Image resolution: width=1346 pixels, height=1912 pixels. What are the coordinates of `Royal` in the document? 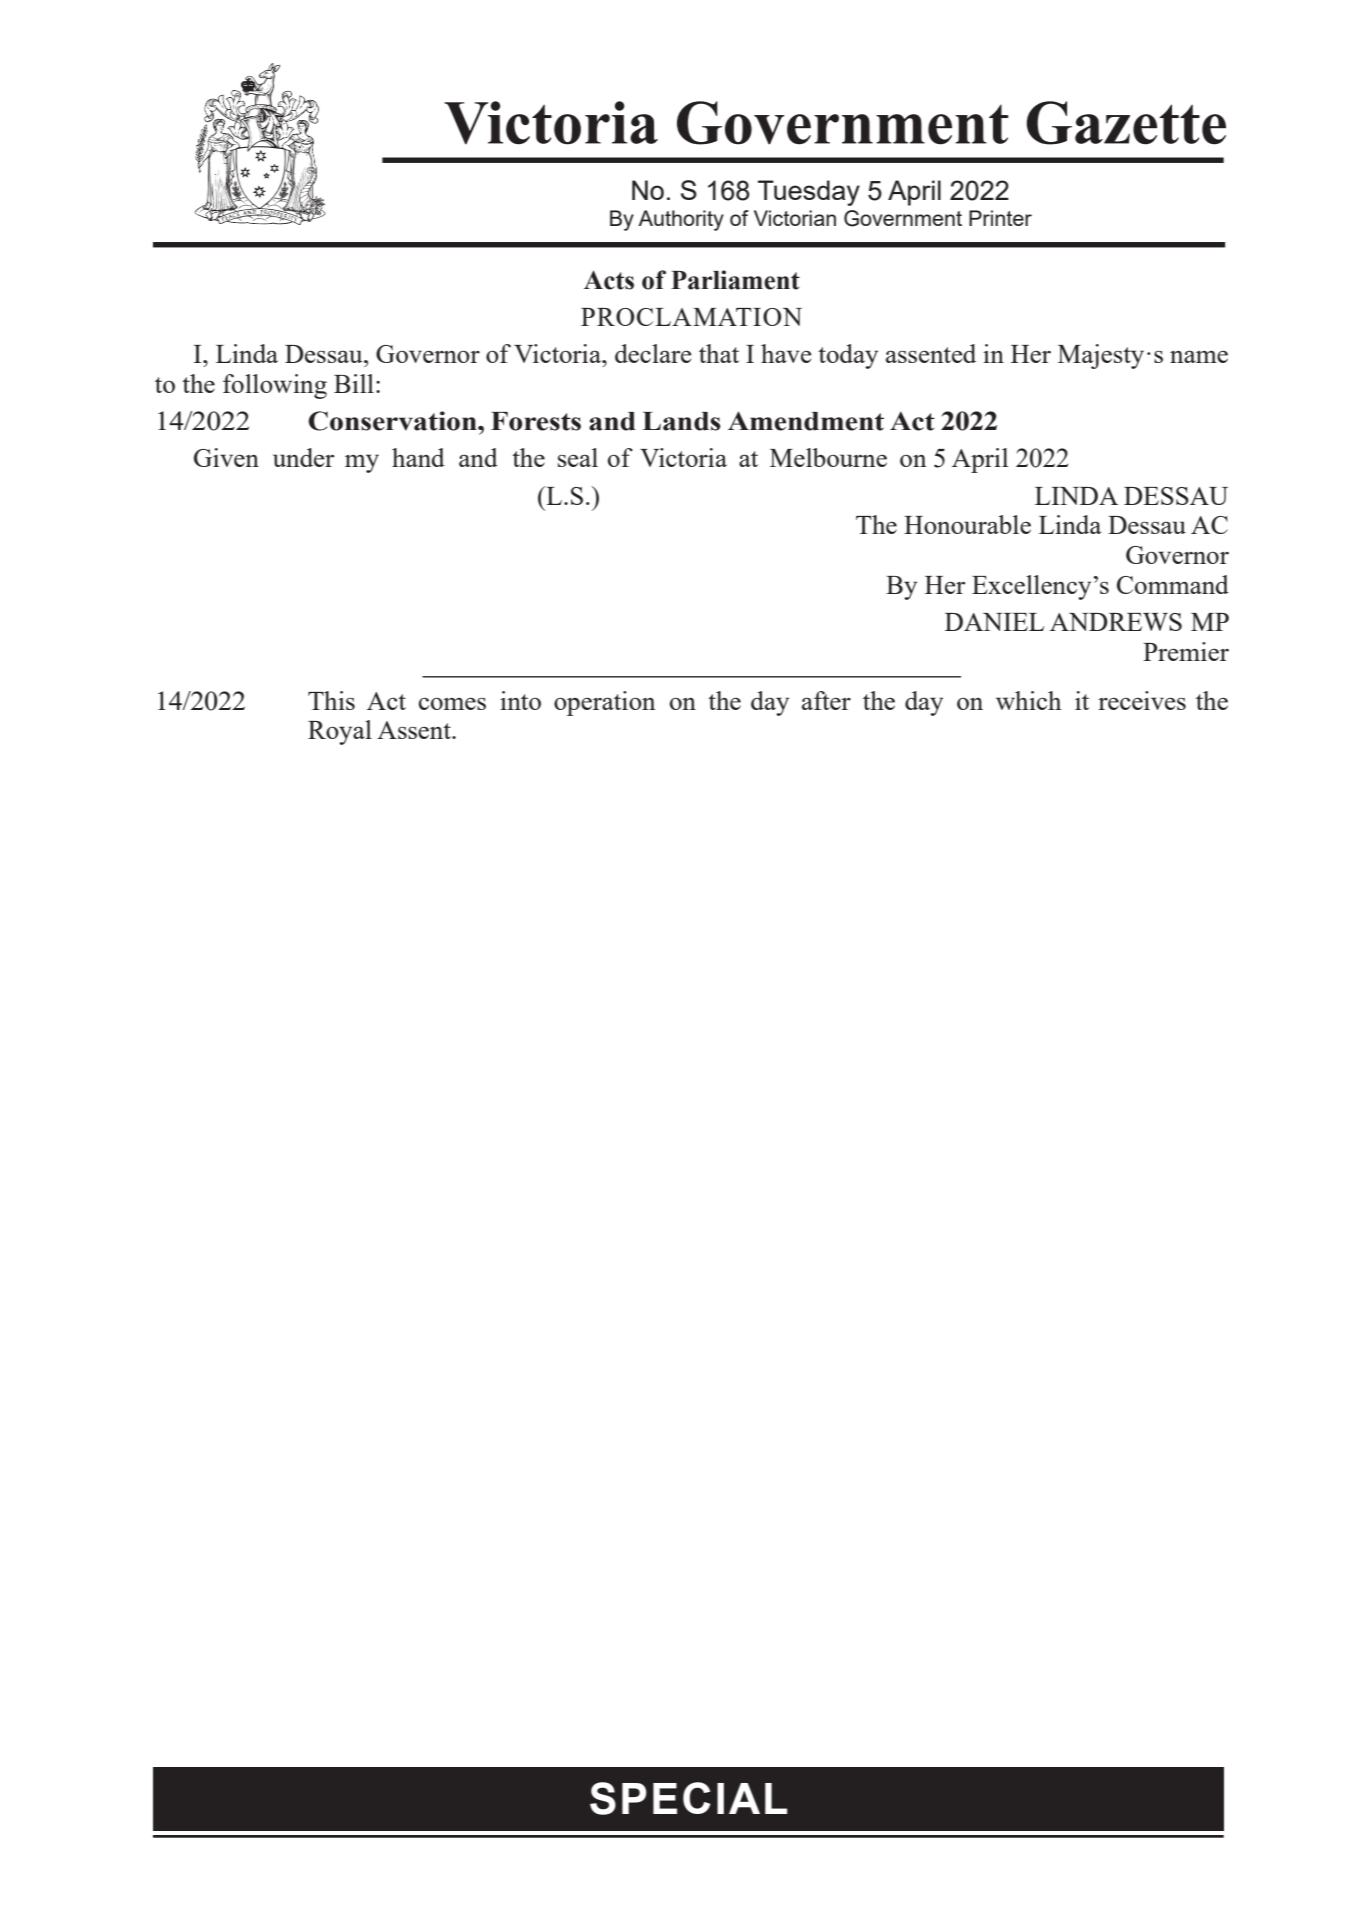 It's located at (340, 732).
